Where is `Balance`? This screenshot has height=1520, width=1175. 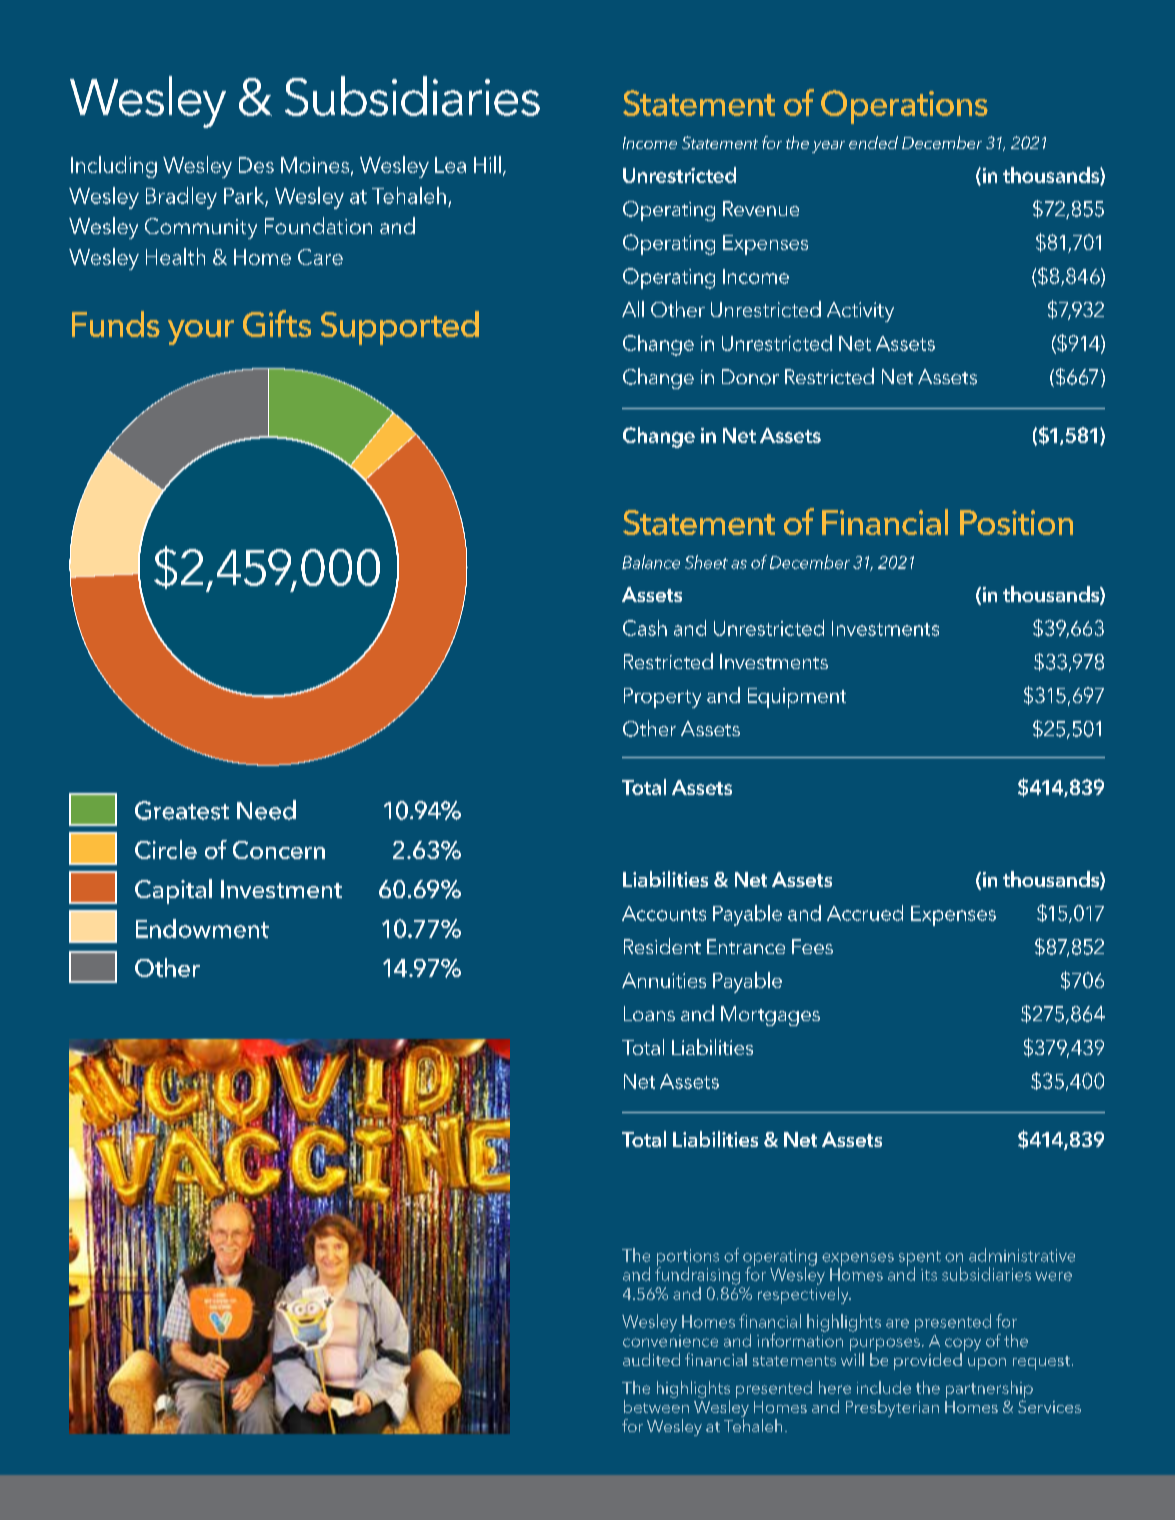
Balance is located at coordinates (651, 562).
